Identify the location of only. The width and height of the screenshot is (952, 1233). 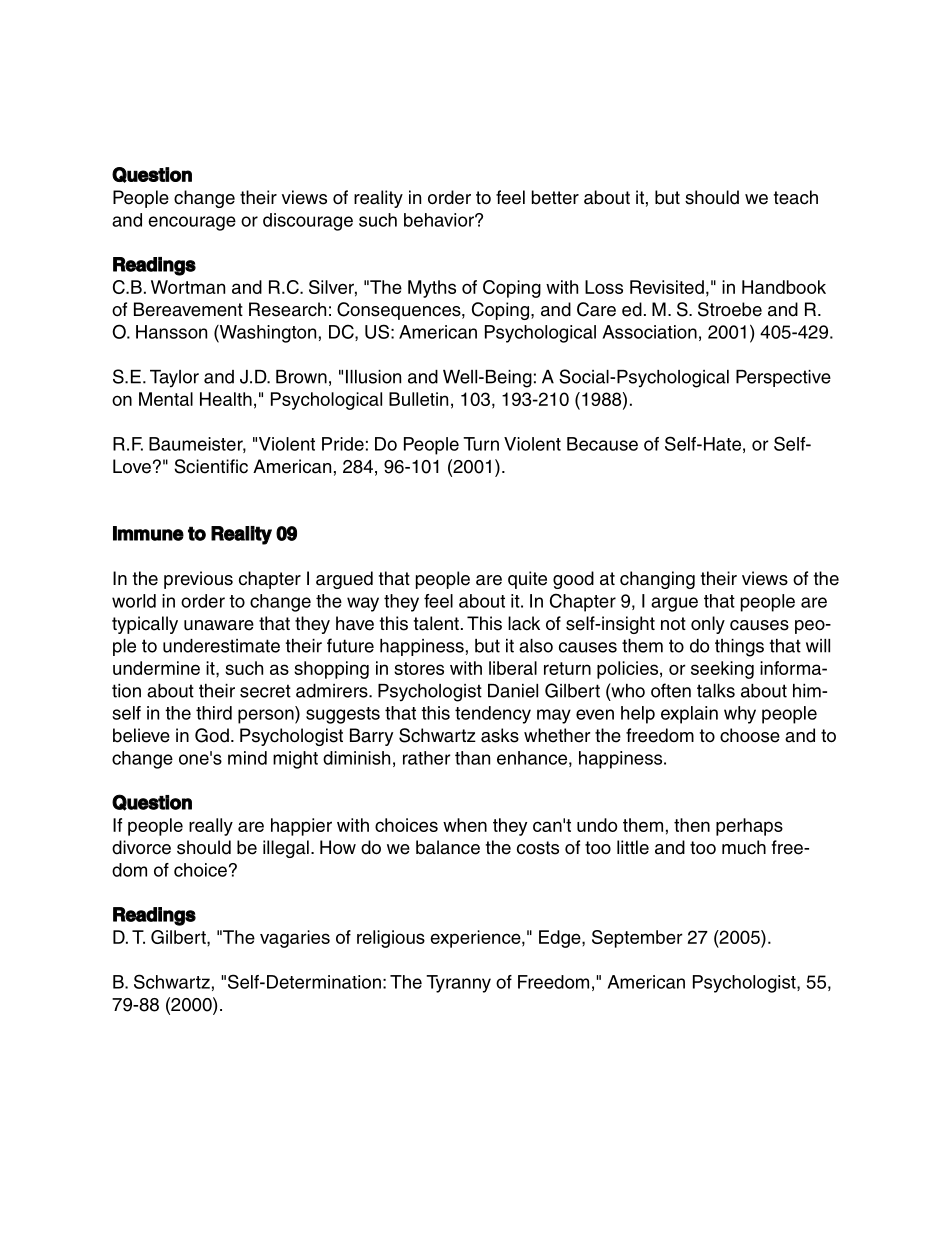
(708, 625).
